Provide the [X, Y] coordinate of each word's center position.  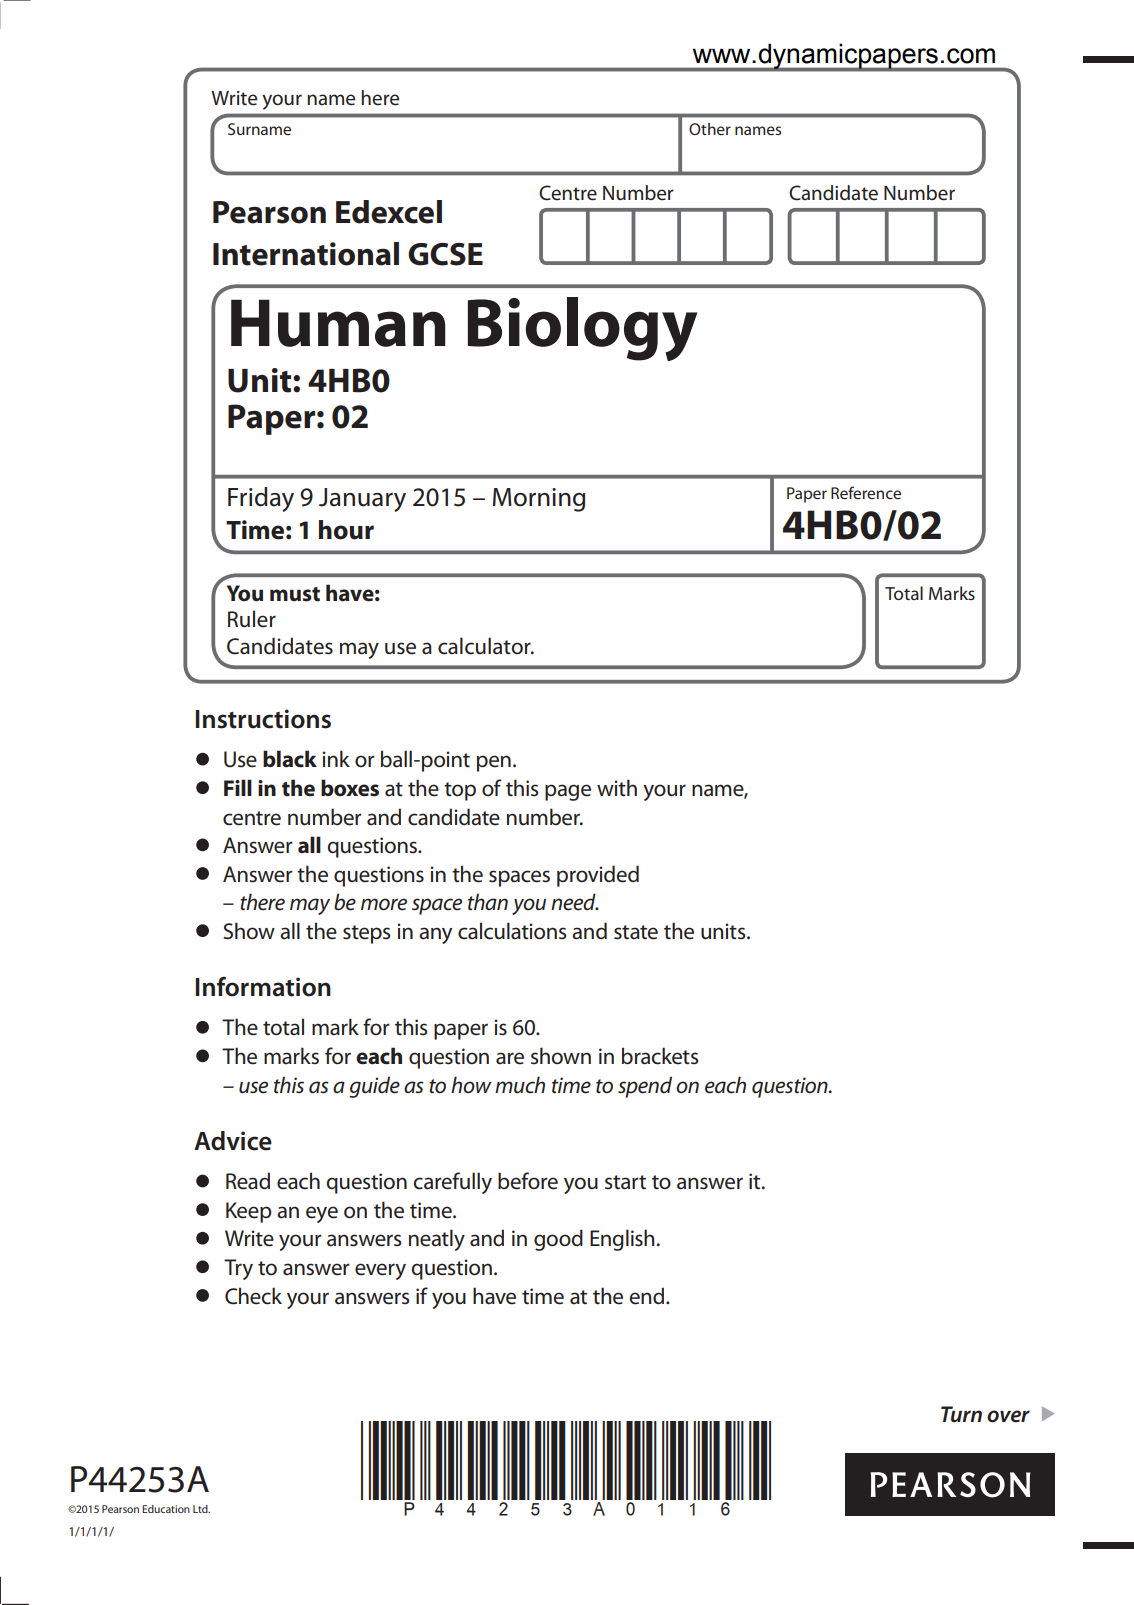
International [306, 254]
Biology [582, 329]
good [558, 1240]
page [568, 792]
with [617, 788]
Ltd [201, 1509]
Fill [238, 787]
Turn [961, 1414]
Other [710, 129]
